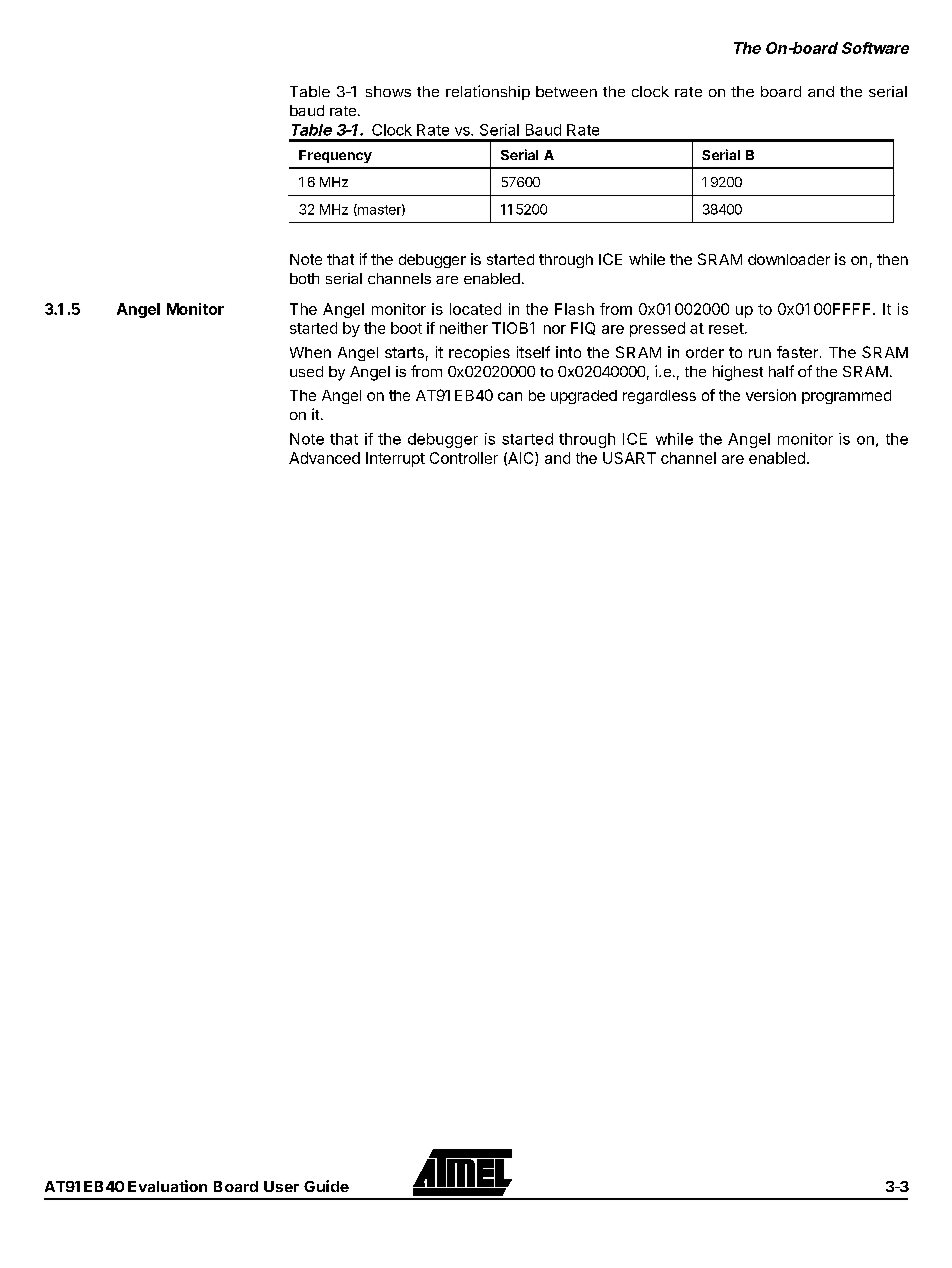 This page has height=1268, width=952. I want to click on Controller, so click(464, 458).
